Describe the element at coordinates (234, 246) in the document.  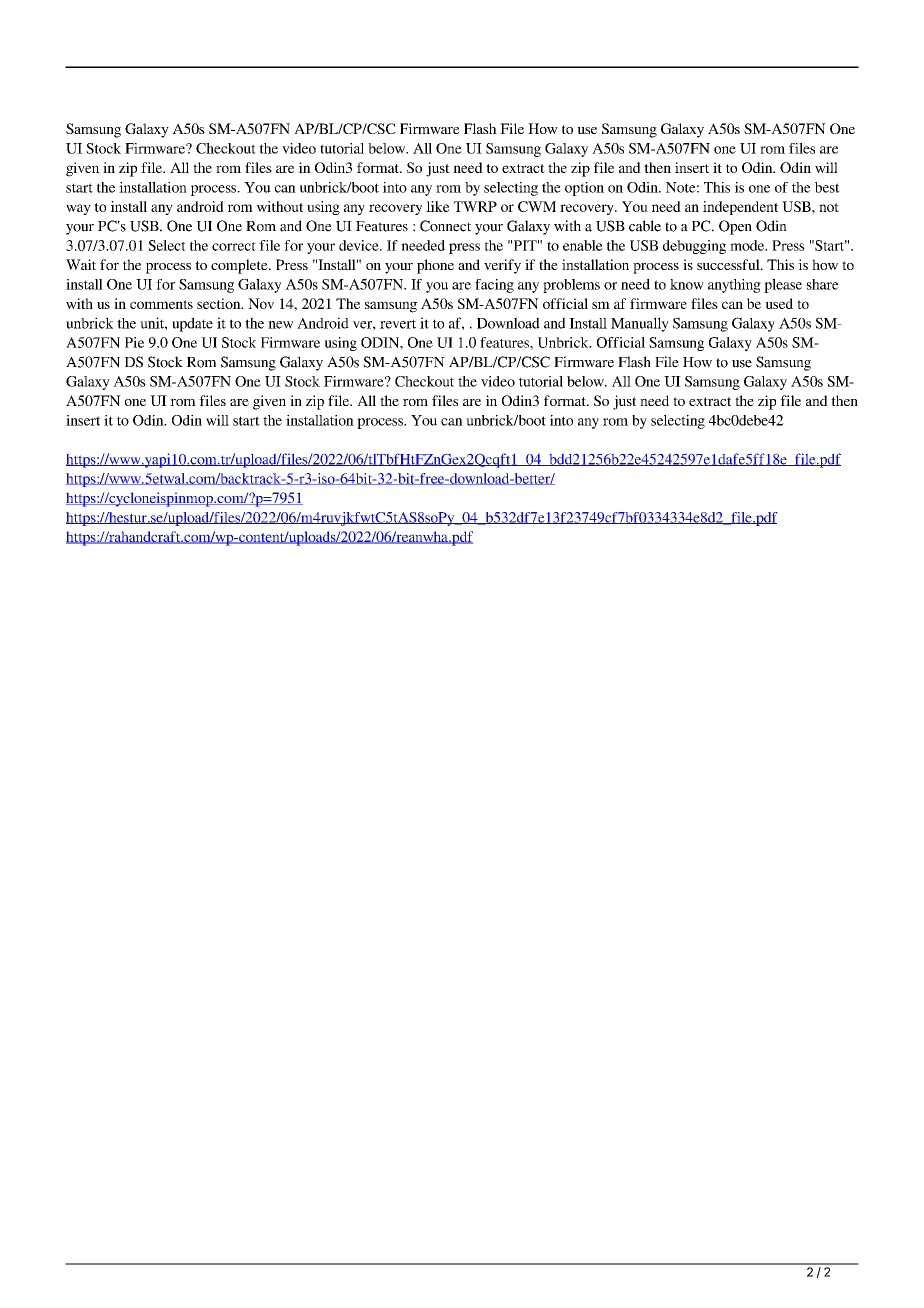
I see `correct` at that location.
